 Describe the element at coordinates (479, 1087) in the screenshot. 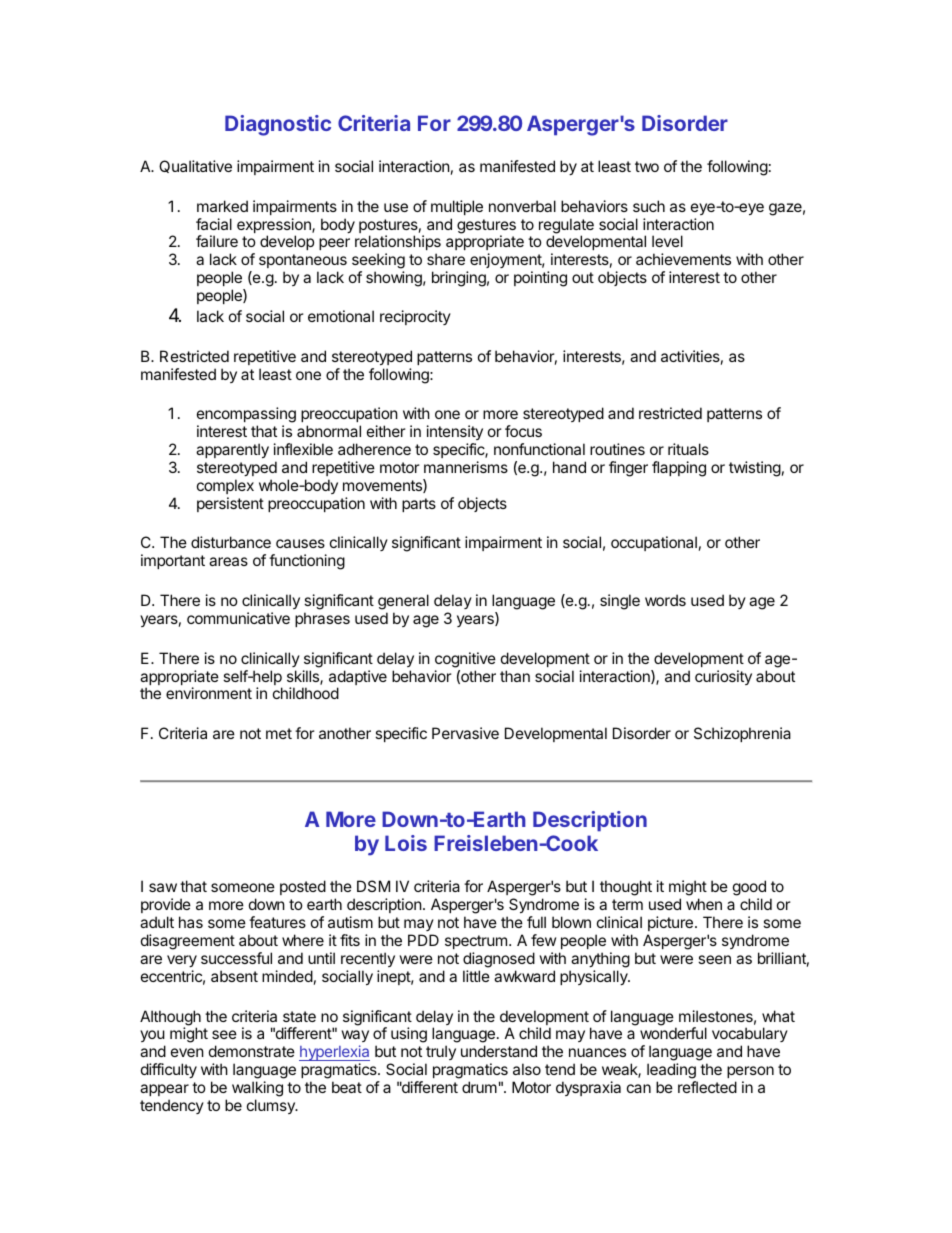

I see `drum` at that location.
